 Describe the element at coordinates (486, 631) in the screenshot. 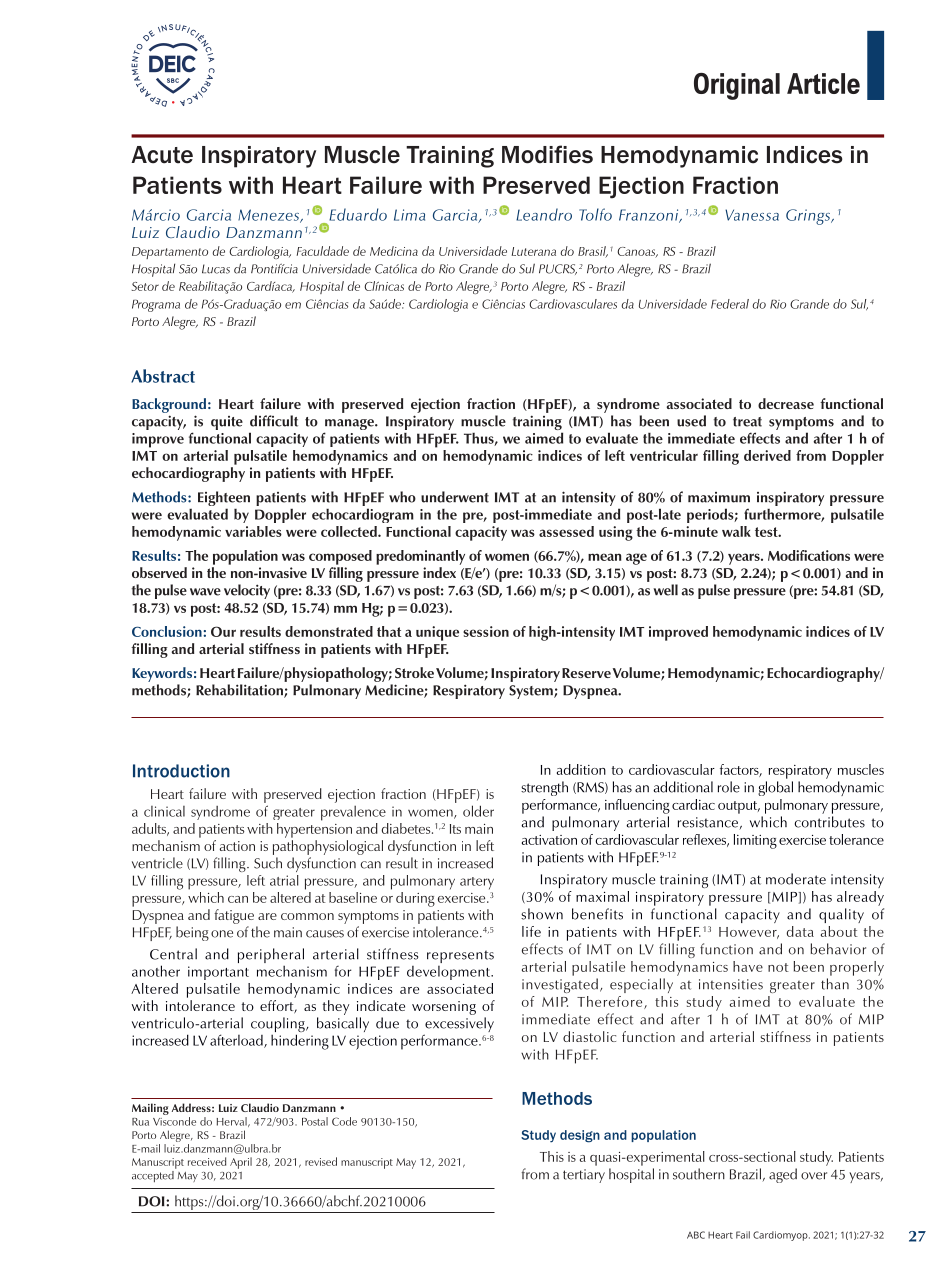

I see `session` at that location.
